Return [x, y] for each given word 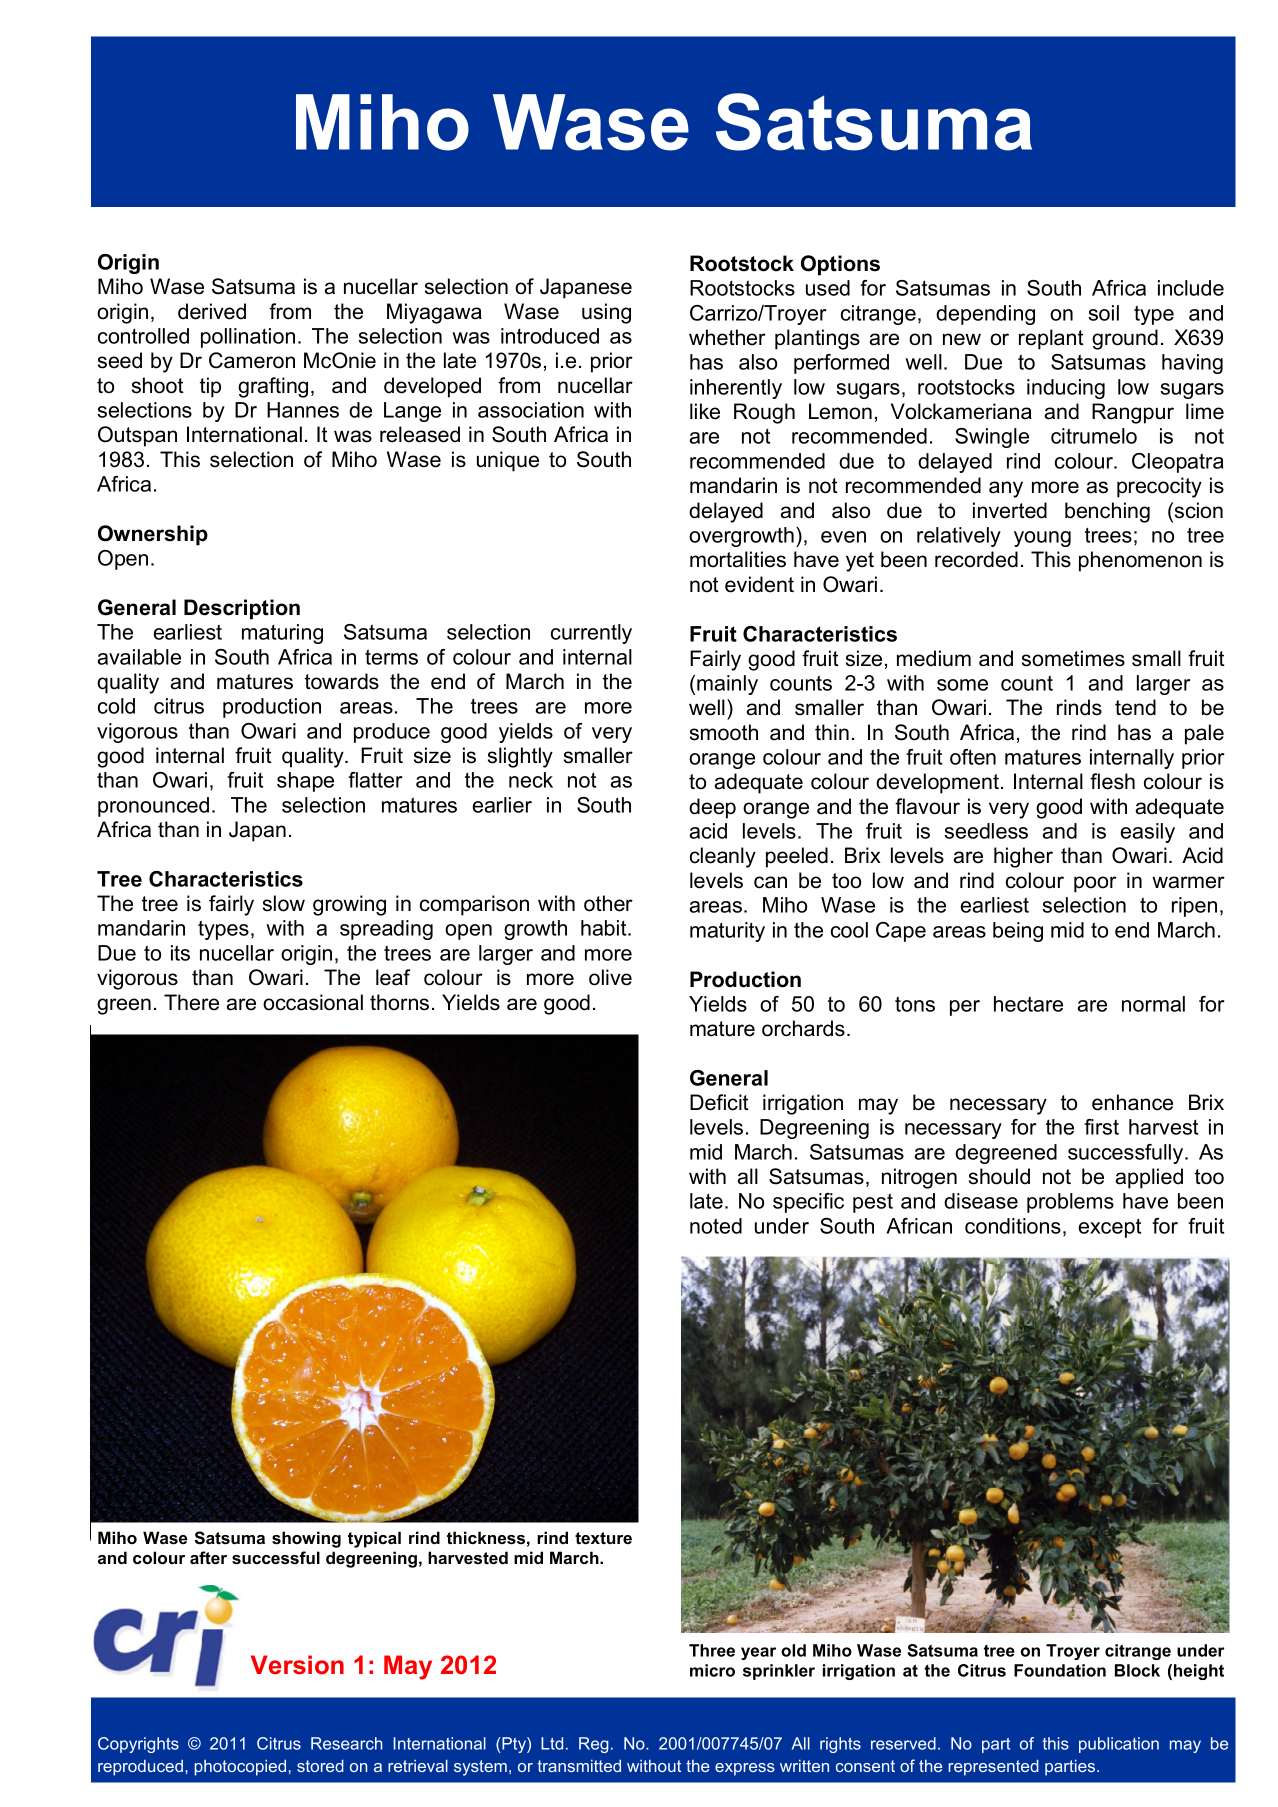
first [1101, 1127]
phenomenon [1140, 561]
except [1110, 1228]
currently [591, 634]
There [191, 1002]
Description [242, 609]
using [606, 313]
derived [212, 311]
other [608, 903]
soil [1103, 313]
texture [603, 1538]
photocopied [240, 1767]
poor [1095, 884]
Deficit [719, 1102]
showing [306, 1539]
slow [284, 903]
